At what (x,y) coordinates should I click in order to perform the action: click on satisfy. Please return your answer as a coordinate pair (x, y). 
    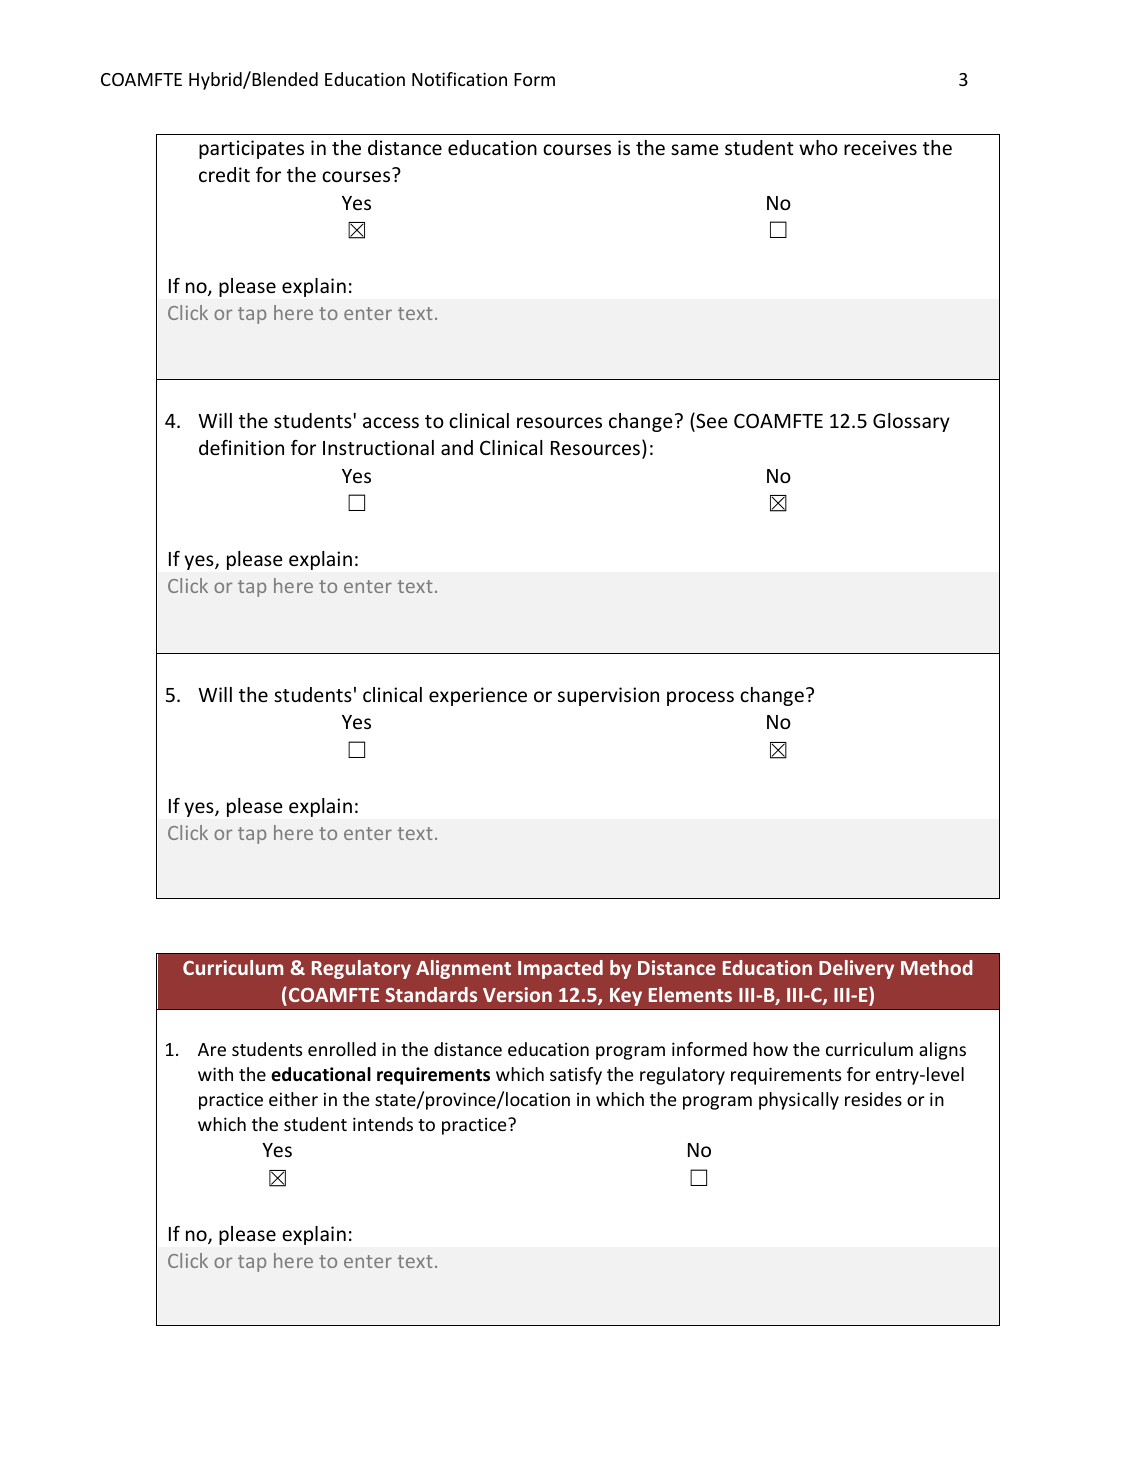
    Looking at the image, I should click on (576, 1076).
